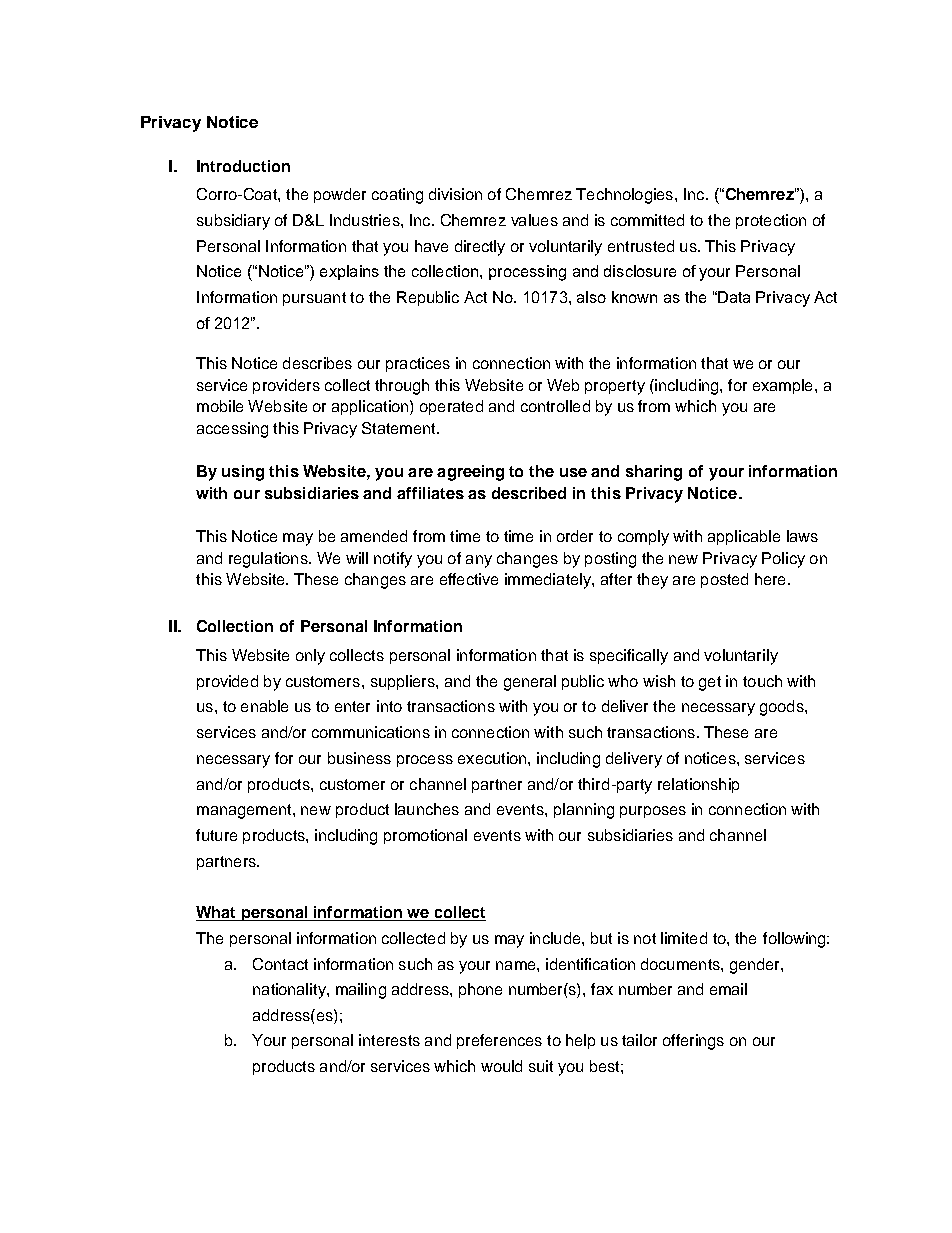 This page has height=1233, width=952. Describe the element at coordinates (534, 220) in the page. I see `values` at that location.
